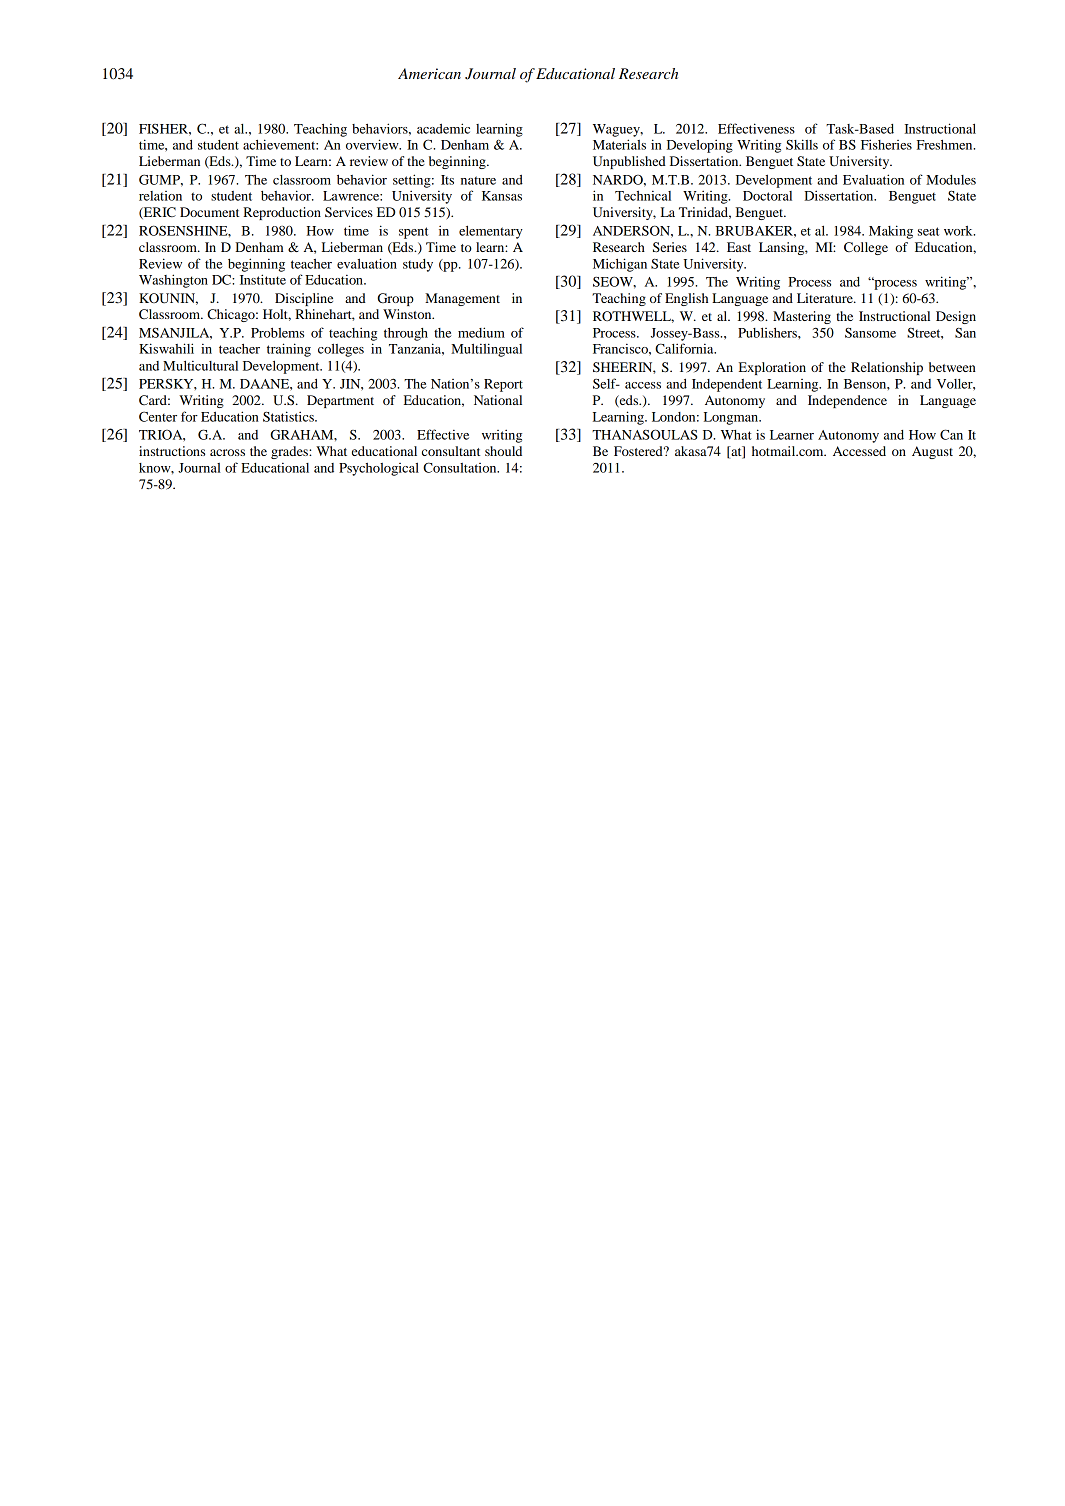  Describe the element at coordinates (619, 144) in the screenshot. I see `Materials` at that location.
